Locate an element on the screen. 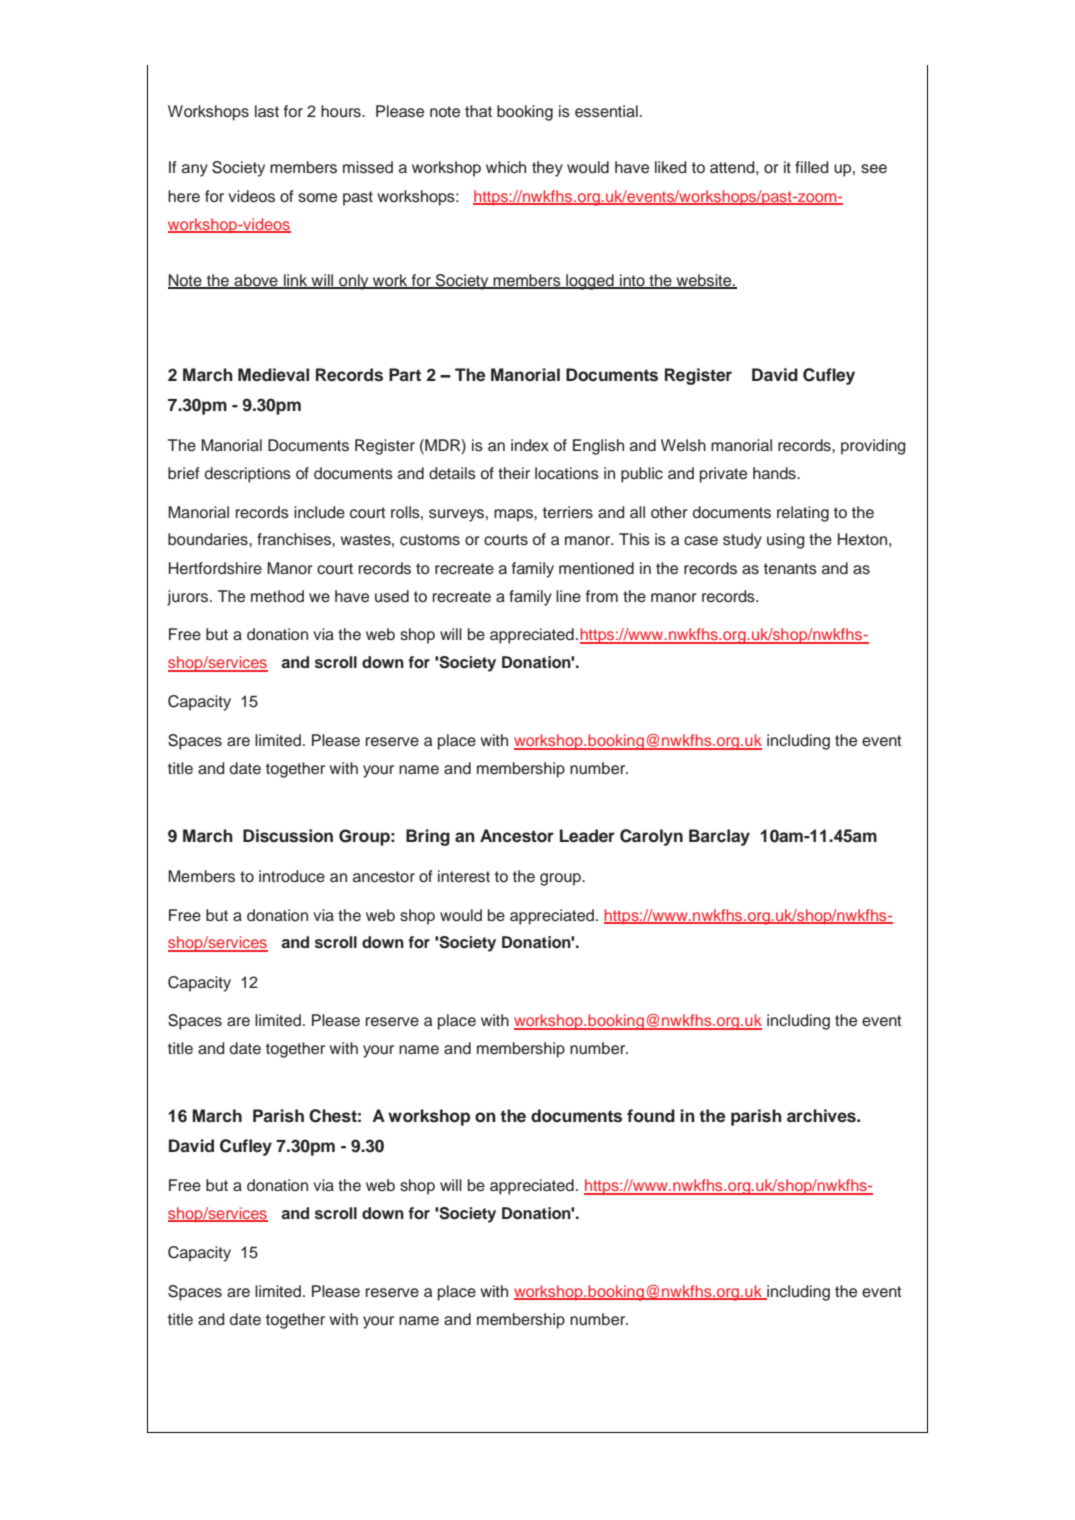  last is located at coordinates (267, 111).
